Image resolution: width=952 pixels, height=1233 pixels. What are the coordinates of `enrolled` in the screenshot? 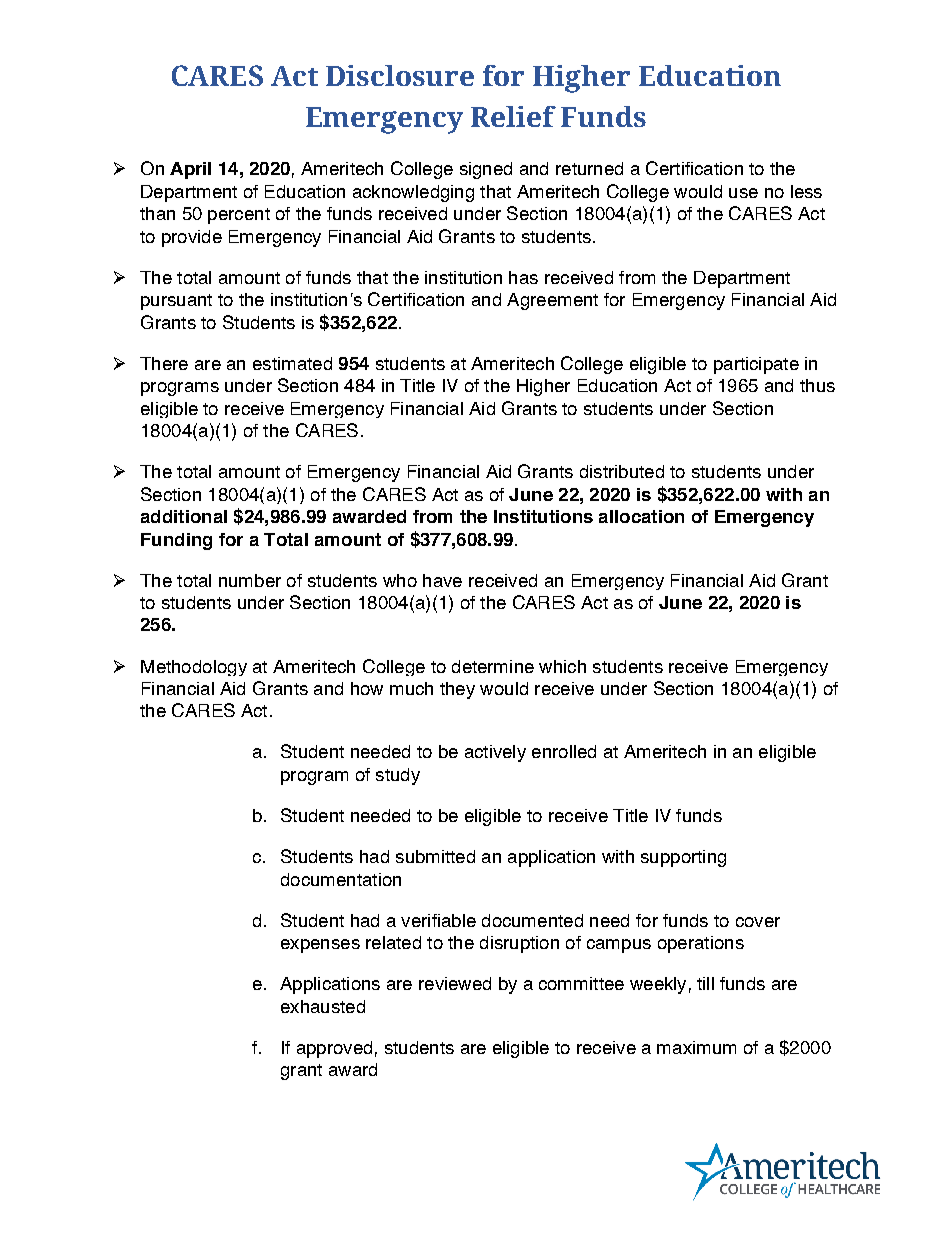 It's located at (564, 751).
